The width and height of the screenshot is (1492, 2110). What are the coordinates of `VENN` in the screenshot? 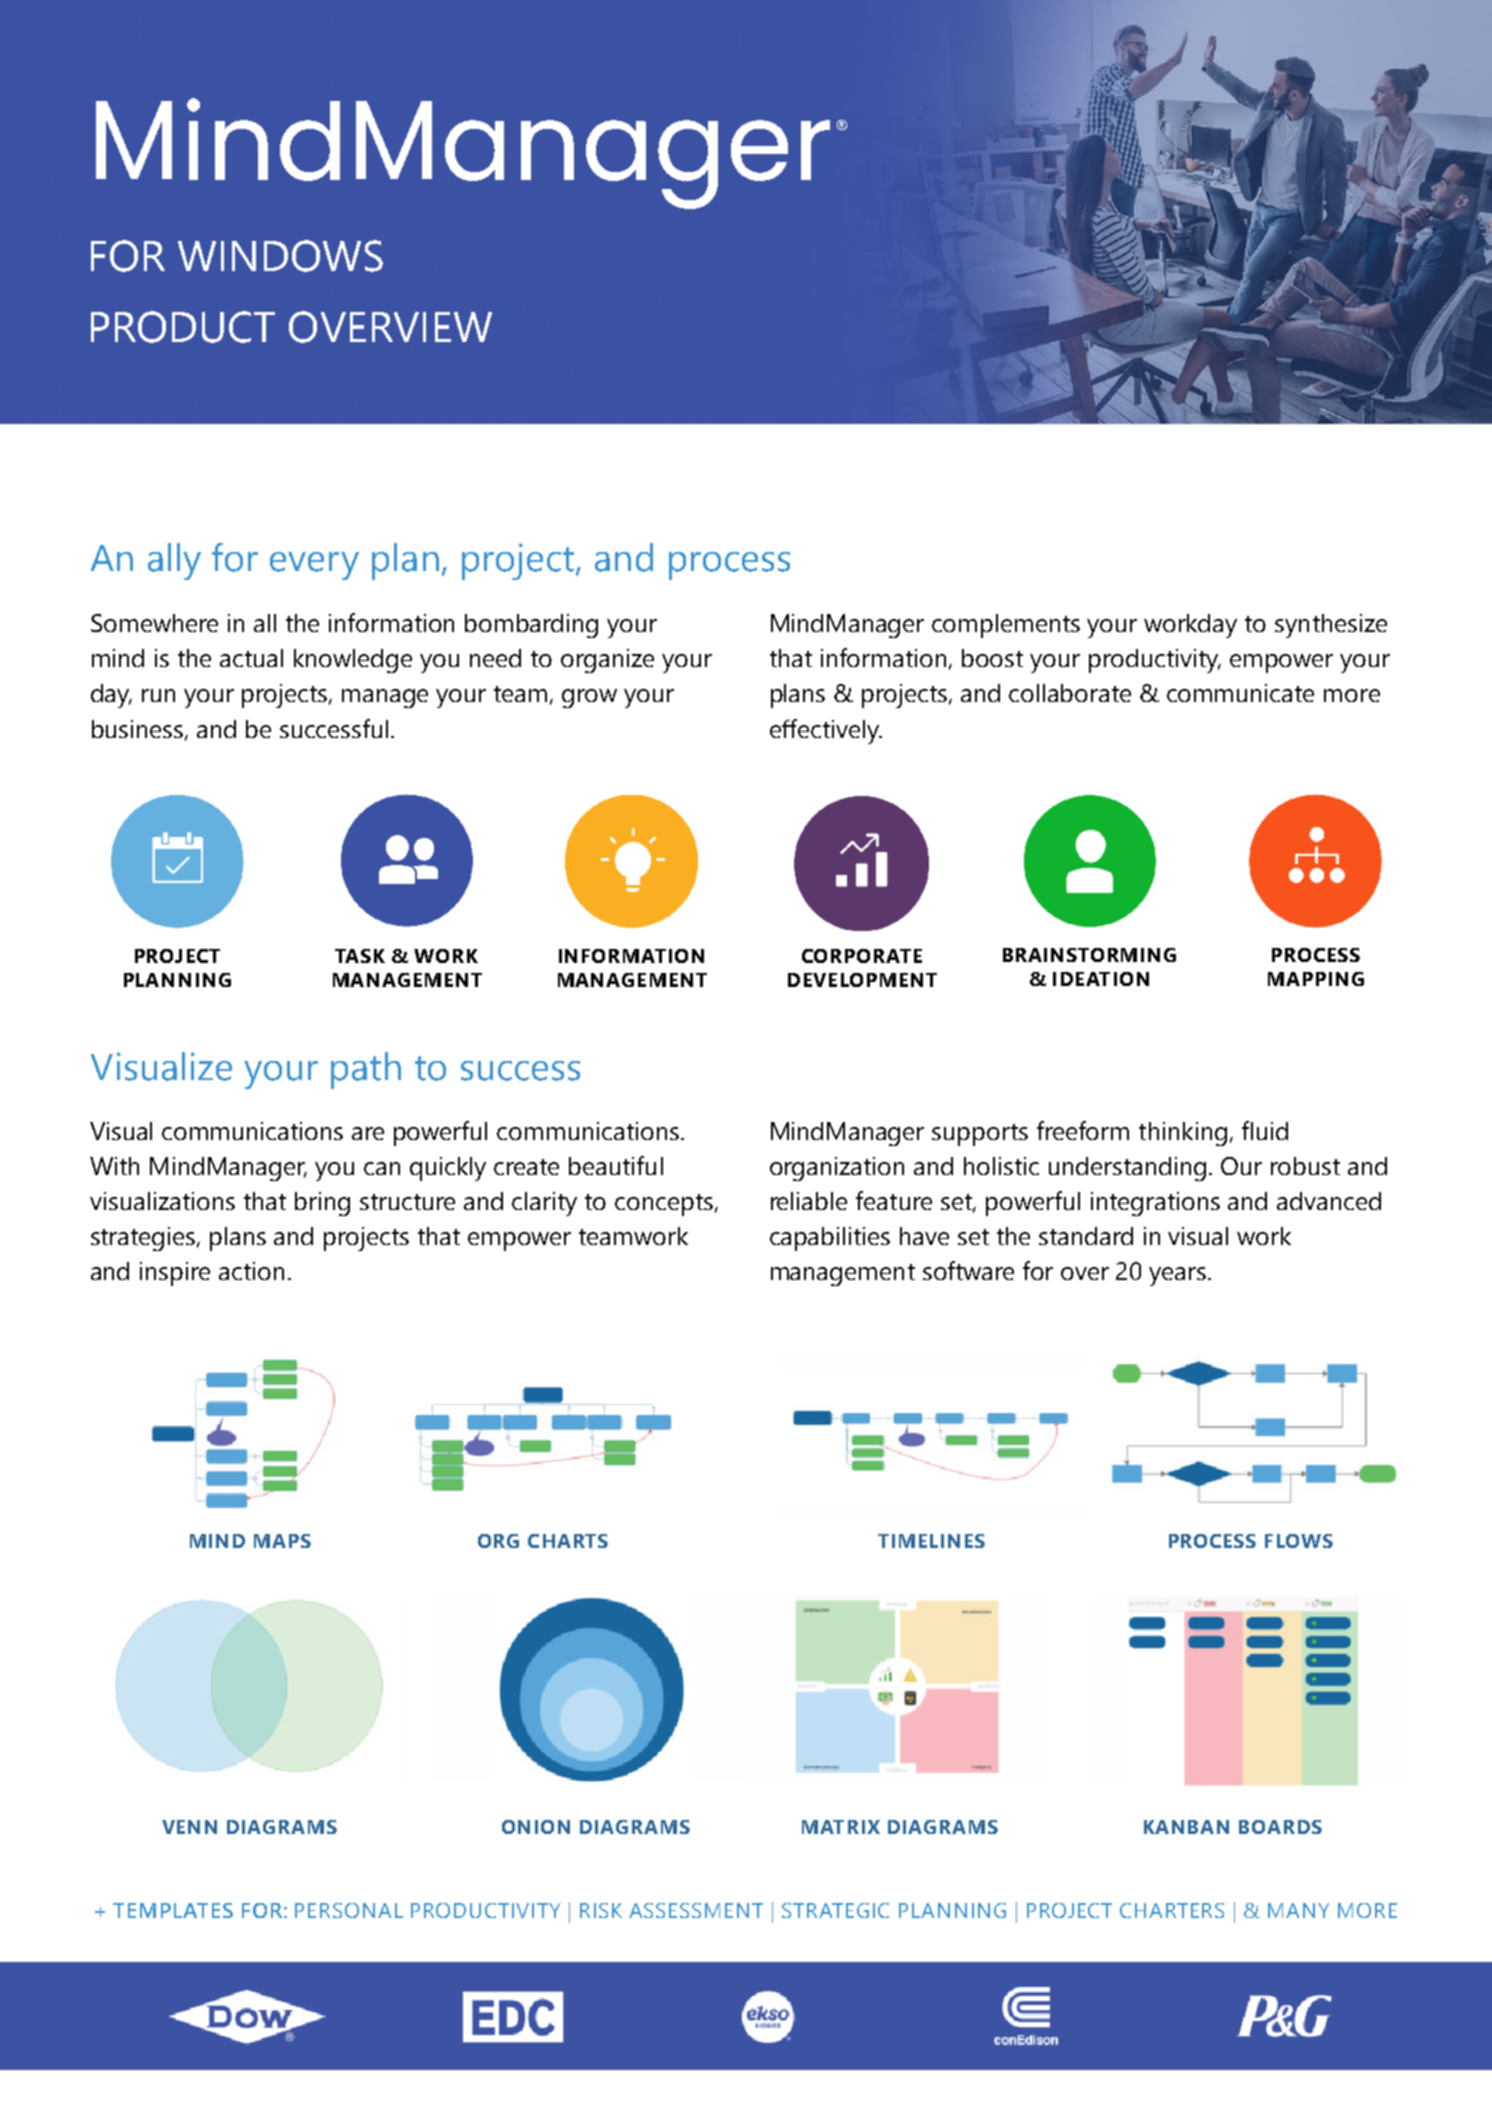 It's located at (189, 1827).
